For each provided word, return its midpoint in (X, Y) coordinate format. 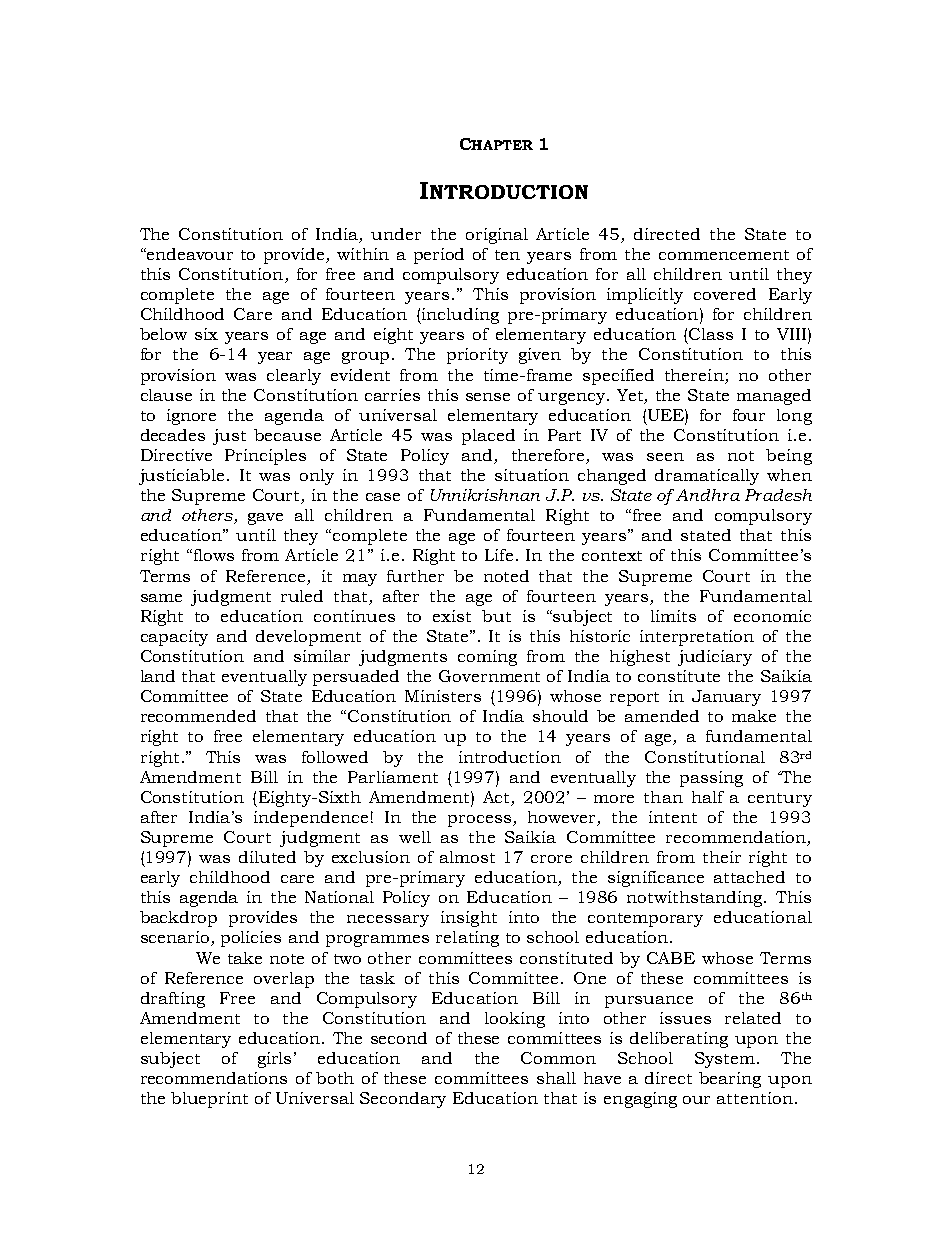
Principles (265, 457)
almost (467, 857)
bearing (730, 1080)
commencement (724, 255)
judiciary (715, 658)
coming (487, 658)
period (439, 256)
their (722, 857)
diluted (267, 857)
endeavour (189, 254)
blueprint (209, 1100)
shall (556, 1078)
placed (488, 437)
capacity (174, 638)
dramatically (707, 477)
